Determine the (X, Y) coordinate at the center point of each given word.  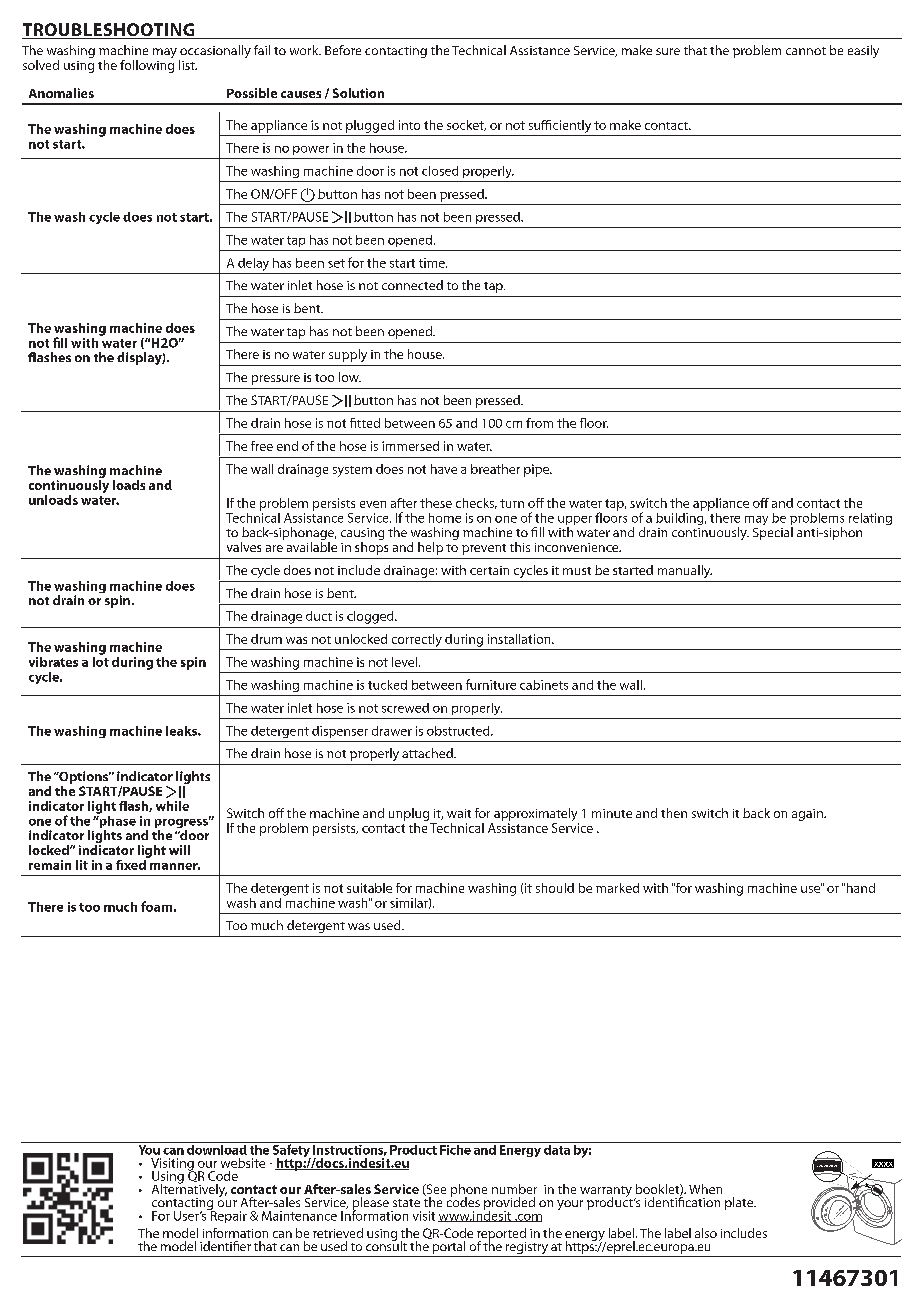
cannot (806, 51)
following (147, 65)
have (444, 469)
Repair (227, 1216)
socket (466, 125)
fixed (132, 863)
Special (773, 533)
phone (469, 1191)
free (262, 446)
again (808, 815)
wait (459, 813)
